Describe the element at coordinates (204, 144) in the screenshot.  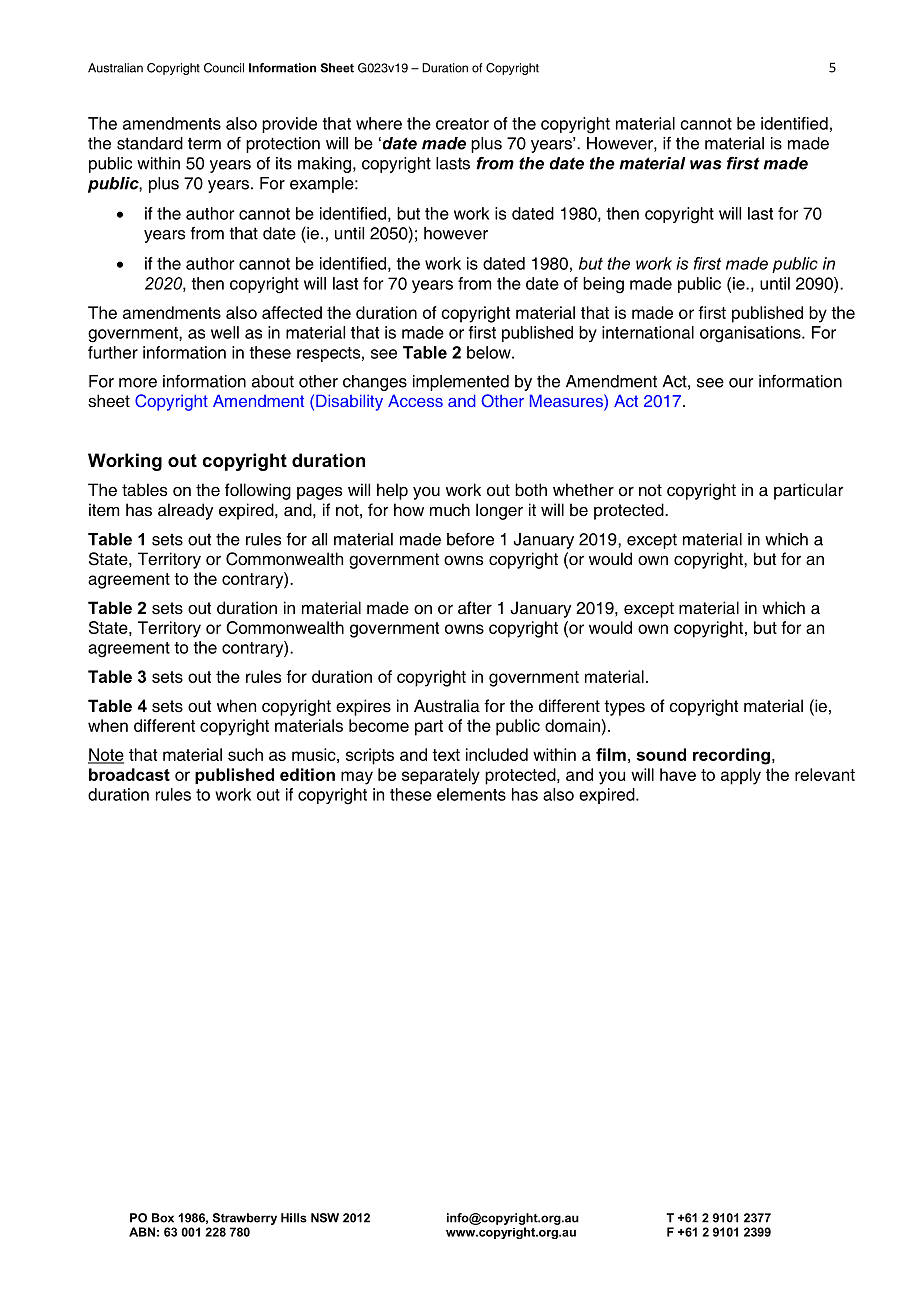
I see `term` at that location.
